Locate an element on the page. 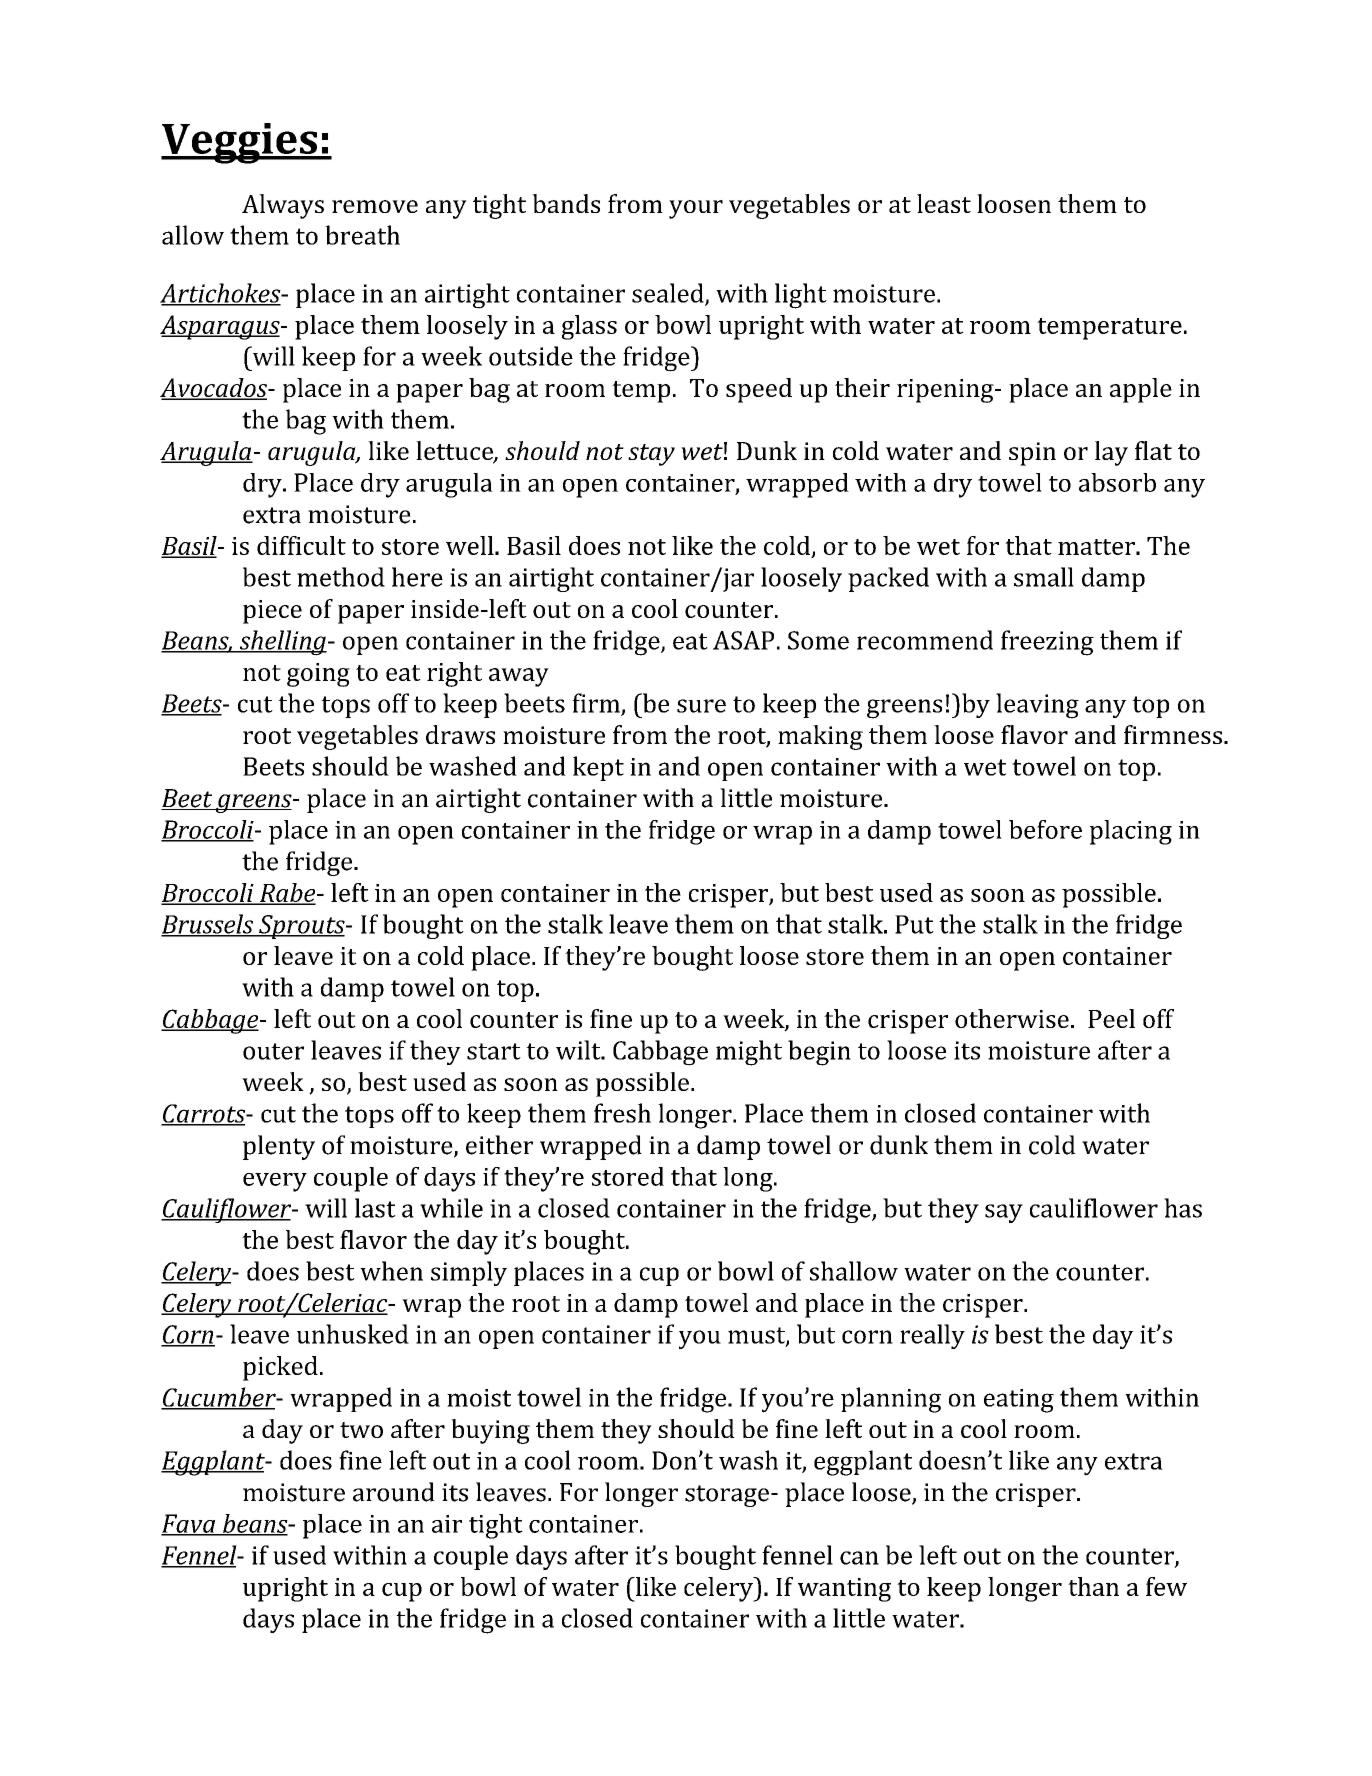  Always is located at coordinates (283, 206).
